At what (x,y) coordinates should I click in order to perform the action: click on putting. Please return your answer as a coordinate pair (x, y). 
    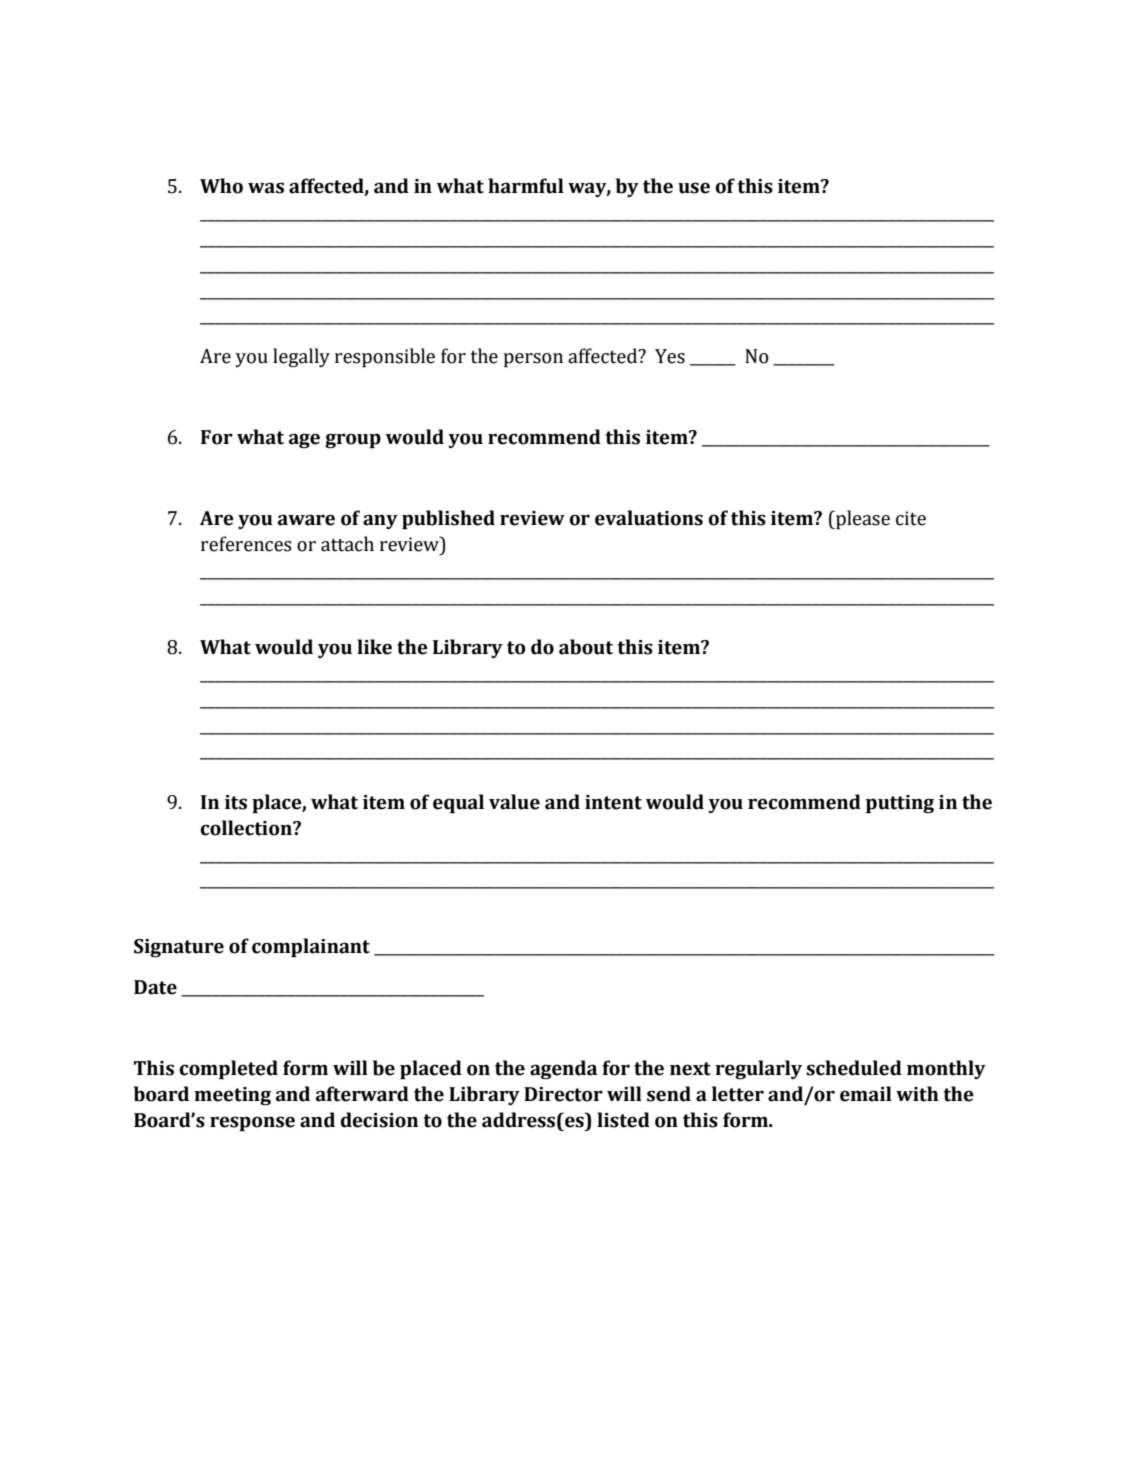
    Looking at the image, I should click on (900, 804).
